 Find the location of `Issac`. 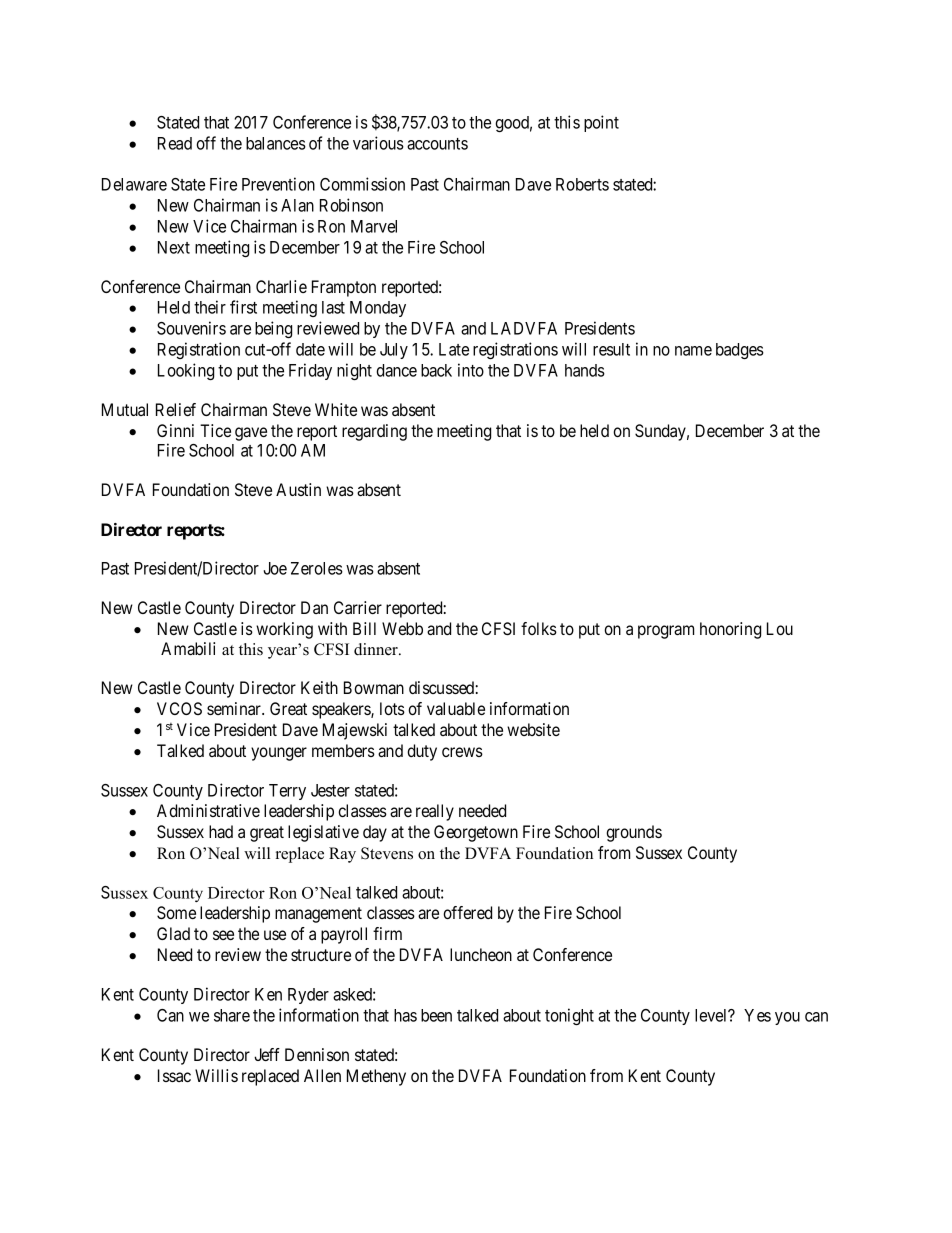

Issac is located at coordinates (174, 1075).
